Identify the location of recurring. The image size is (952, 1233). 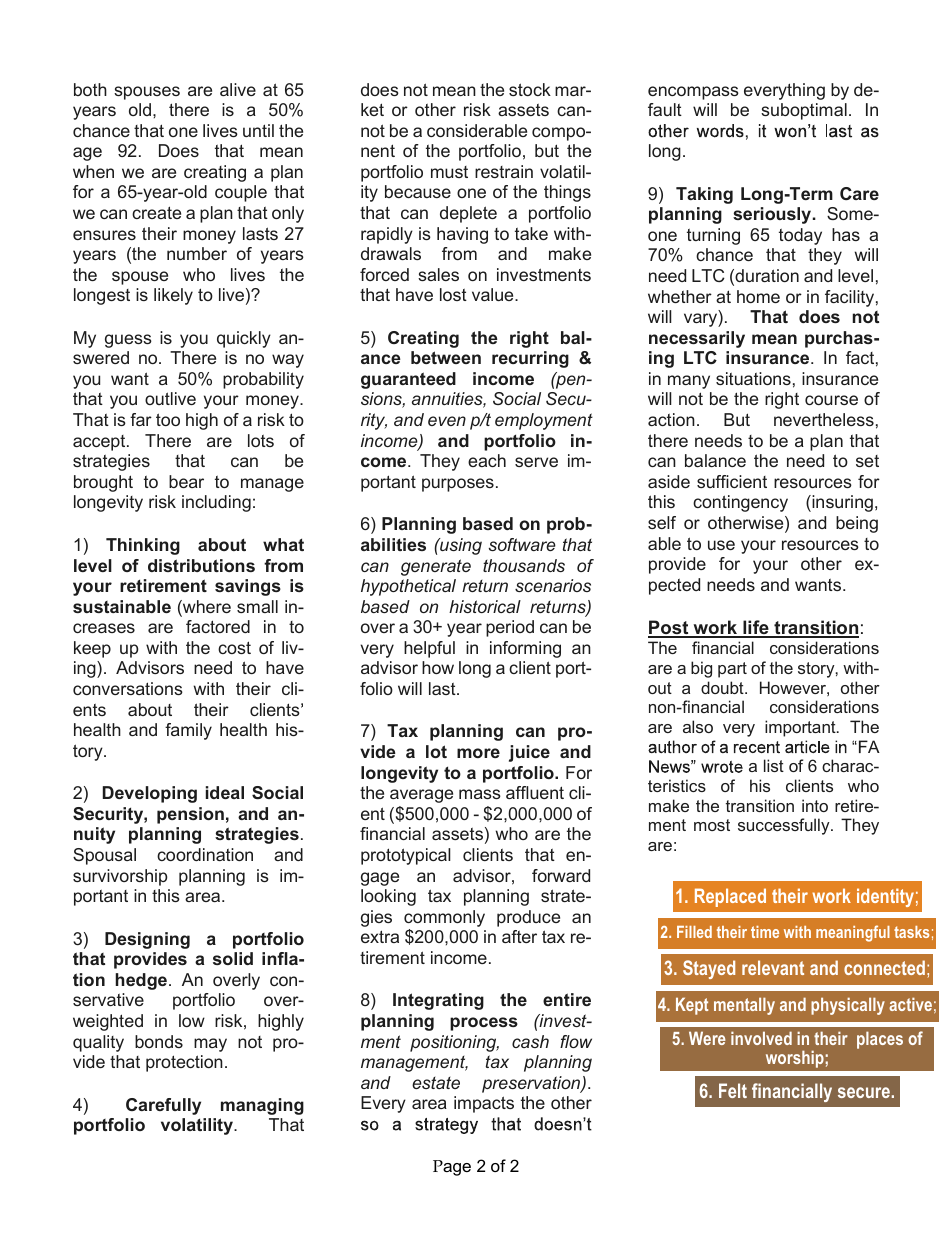
(530, 359).
